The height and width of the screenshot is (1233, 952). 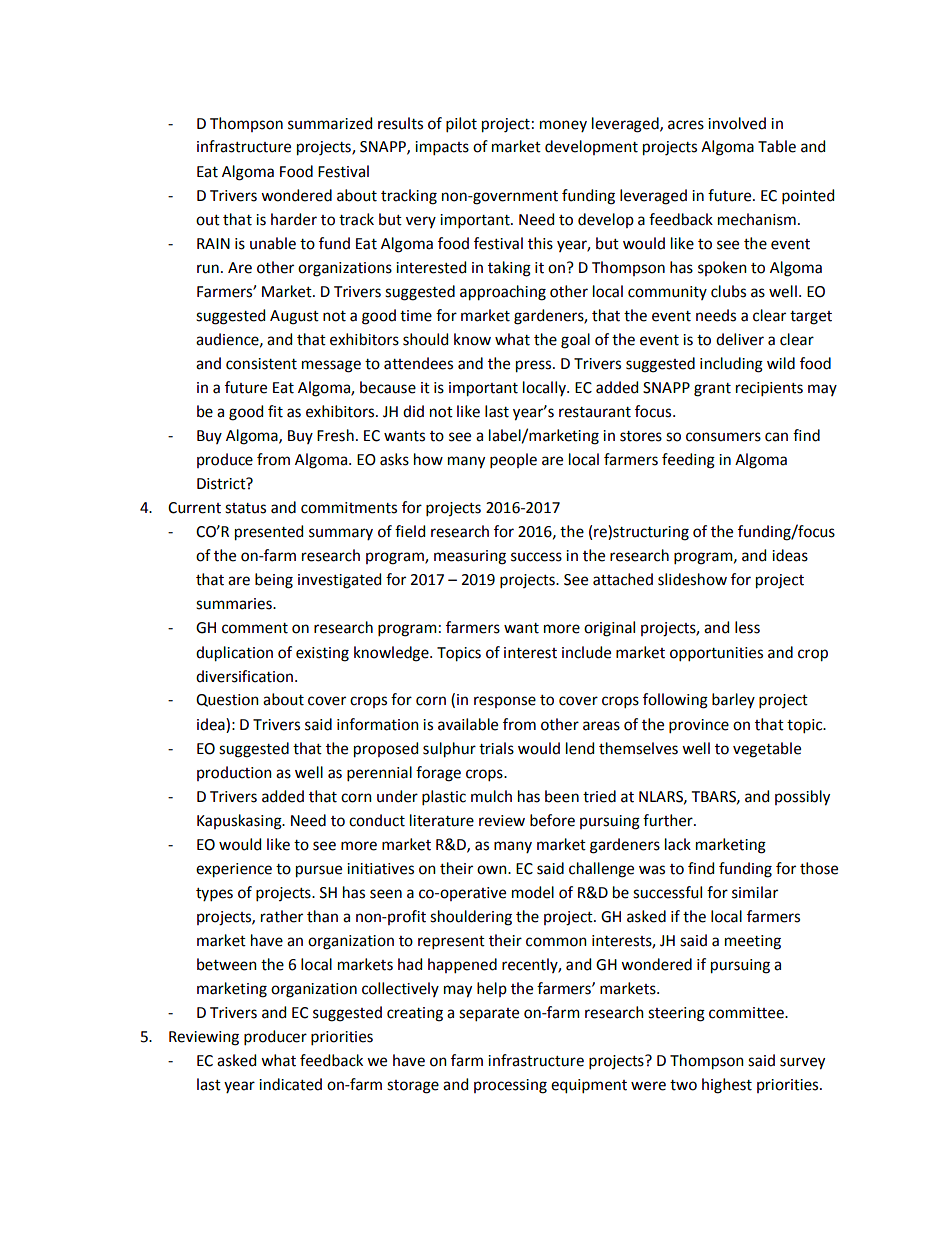 I want to click on involved, so click(x=737, y=123).
